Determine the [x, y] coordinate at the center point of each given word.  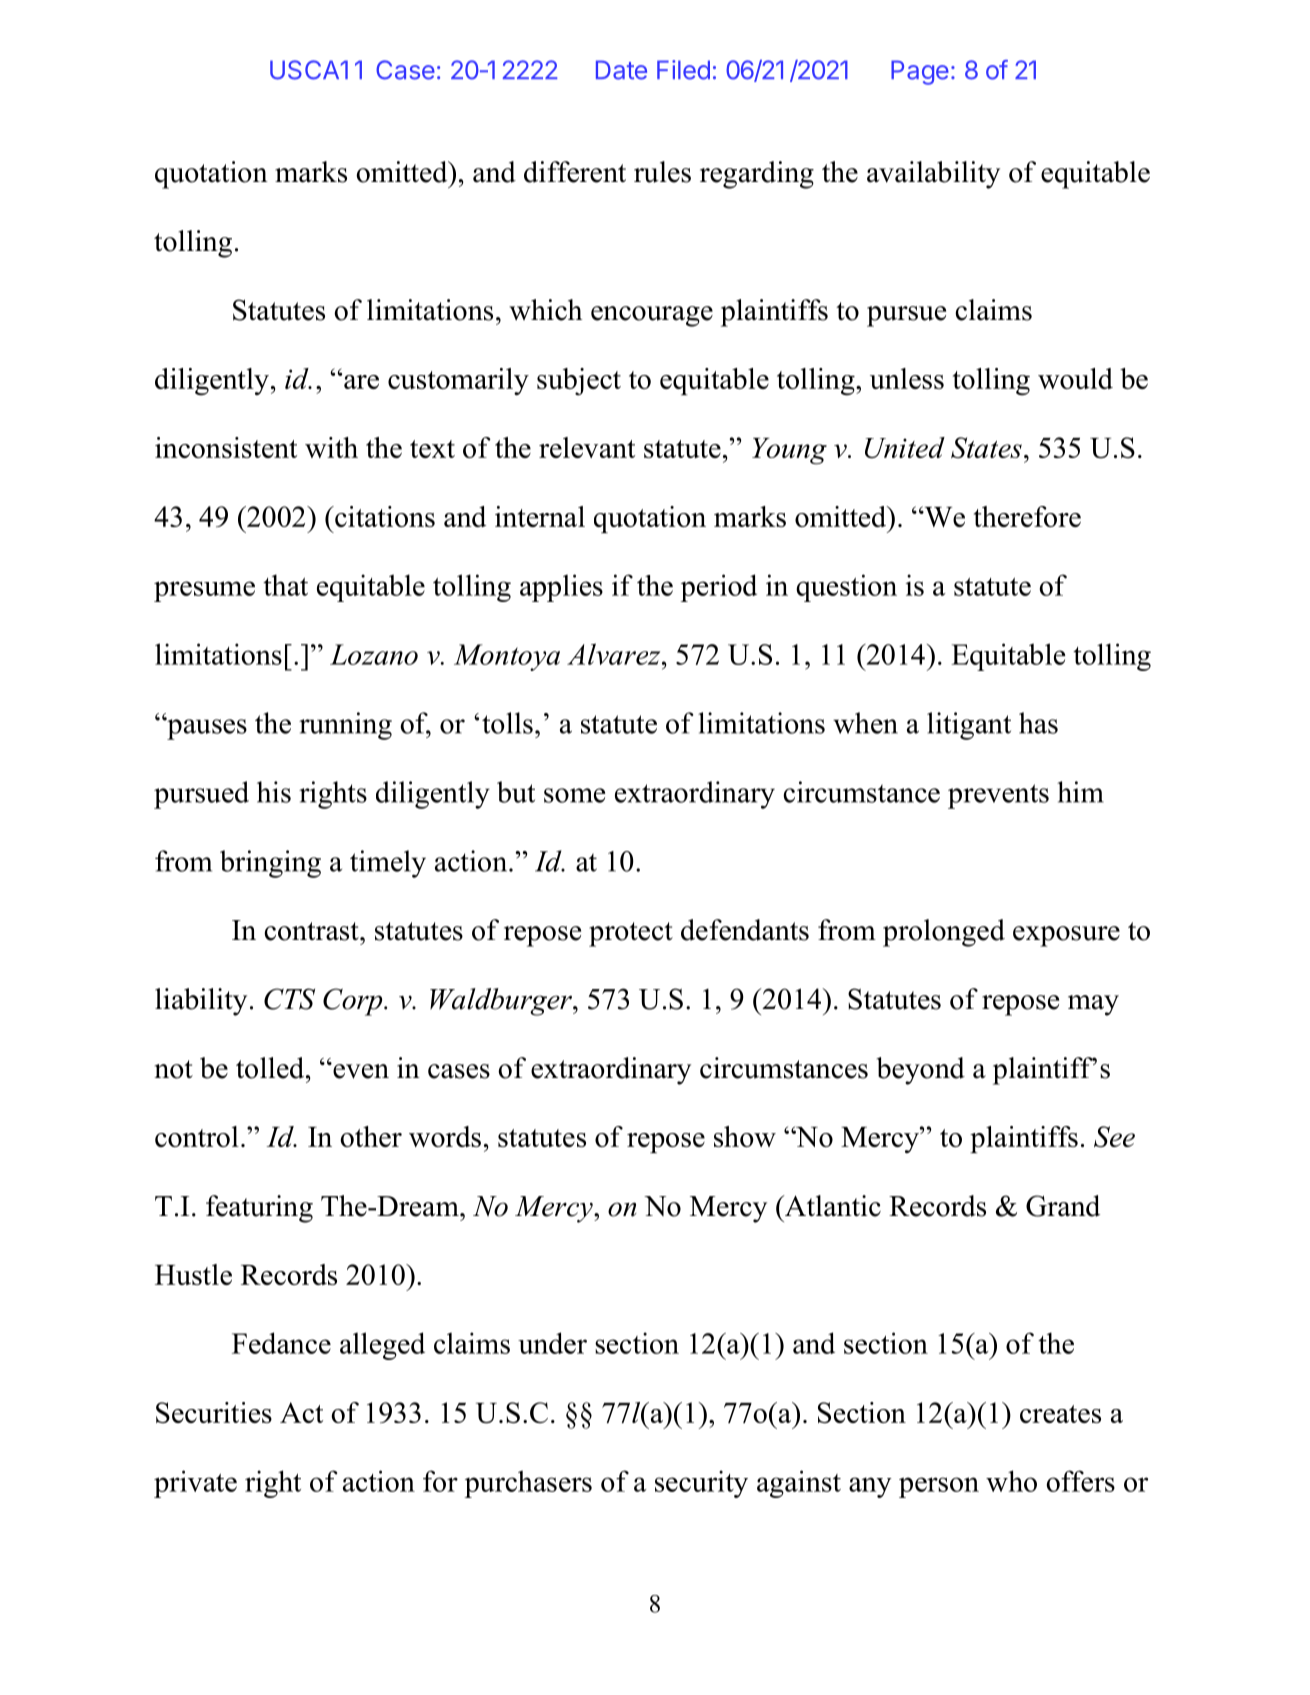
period [719, 588]
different [575, 172]
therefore [1027, 516]
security [701, 1484]
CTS [289, 999]
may [1093, 1005]
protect [631, 934]
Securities [214, 1412]
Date [621, 70]
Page [920, 72]
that [285, 585]
